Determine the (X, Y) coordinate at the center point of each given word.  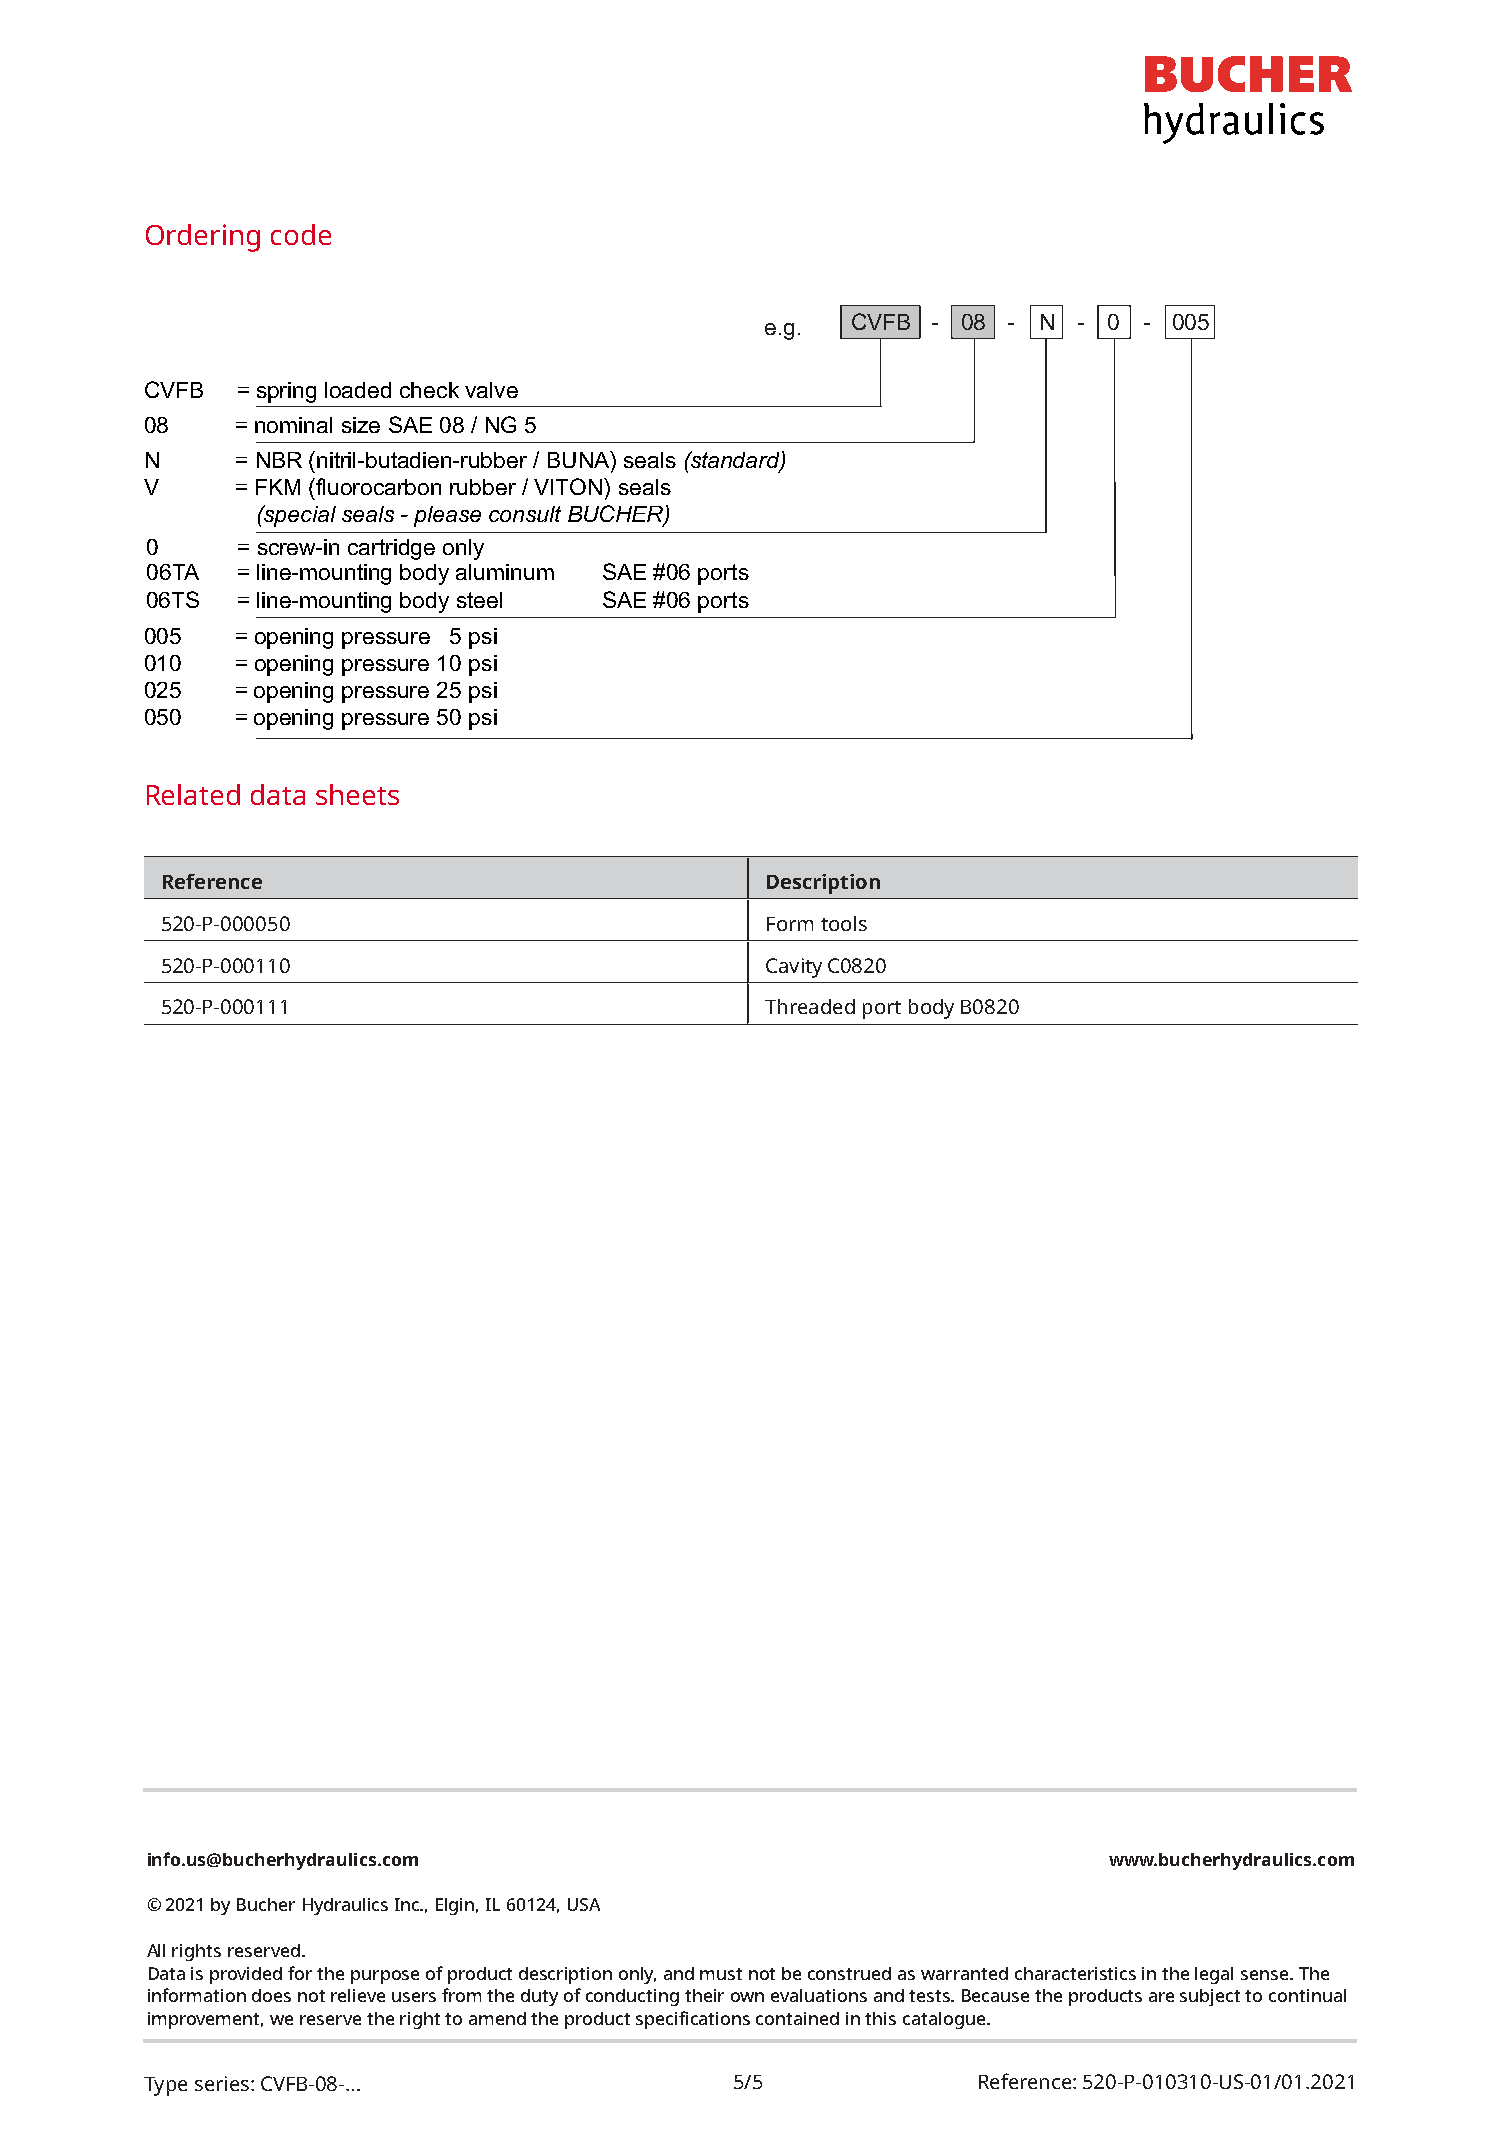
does (271, 1995)
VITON (568, 486)
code (301, 234)
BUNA (580, 459)
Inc (408, 1904)
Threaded (810, 1006)
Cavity (794, 968)
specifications (693, 2020)
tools (844, 923)
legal (1214, 1975)
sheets (357, 794)
